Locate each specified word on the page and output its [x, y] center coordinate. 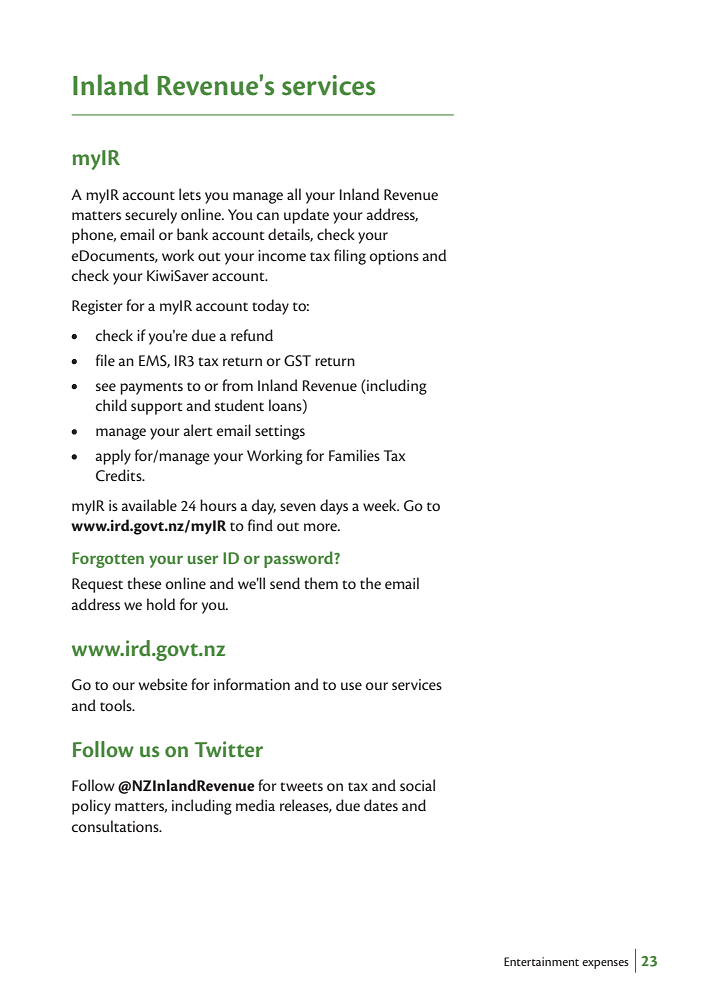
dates [381, 805]
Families [354, 455]
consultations [116, 826]
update [306, 216]
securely [151, 216]
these [144, 583]
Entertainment [541, 961]
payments [151, 388]
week [381, 505]
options [394, 257]
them [321, 583]
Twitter [229, 749]
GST [297, 361]
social [417, 785]
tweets [301, 786]
